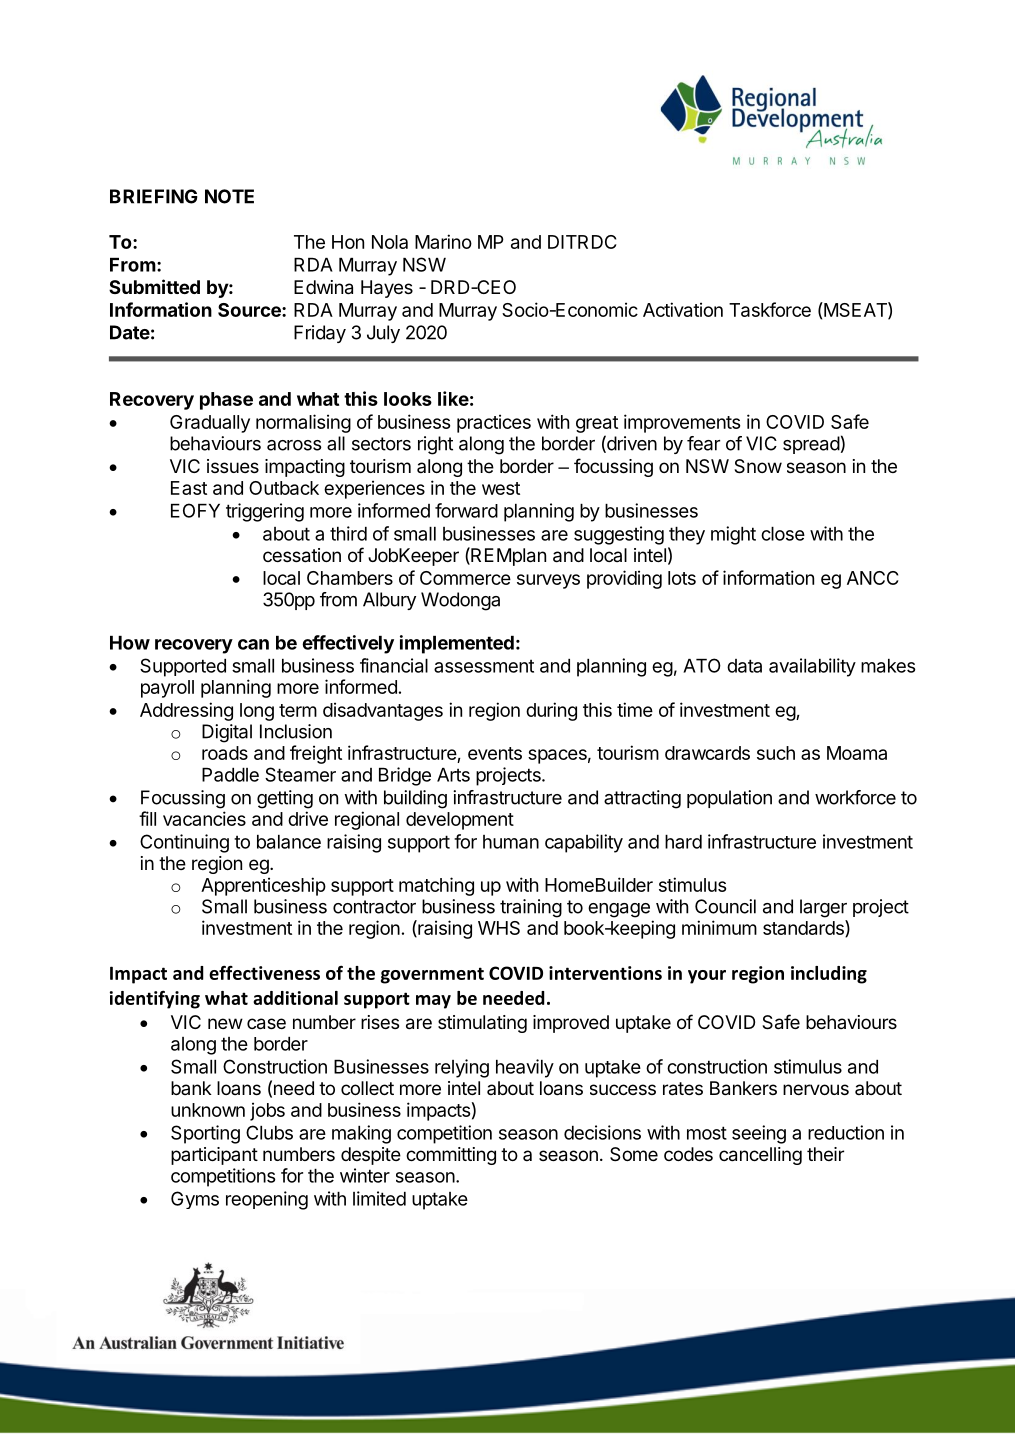 This screenshot has width=1015, height=1435. What do you see at coordinates (451, 1156) in the screenshot?
I see `committing` at bounding box center [451, 1156].
